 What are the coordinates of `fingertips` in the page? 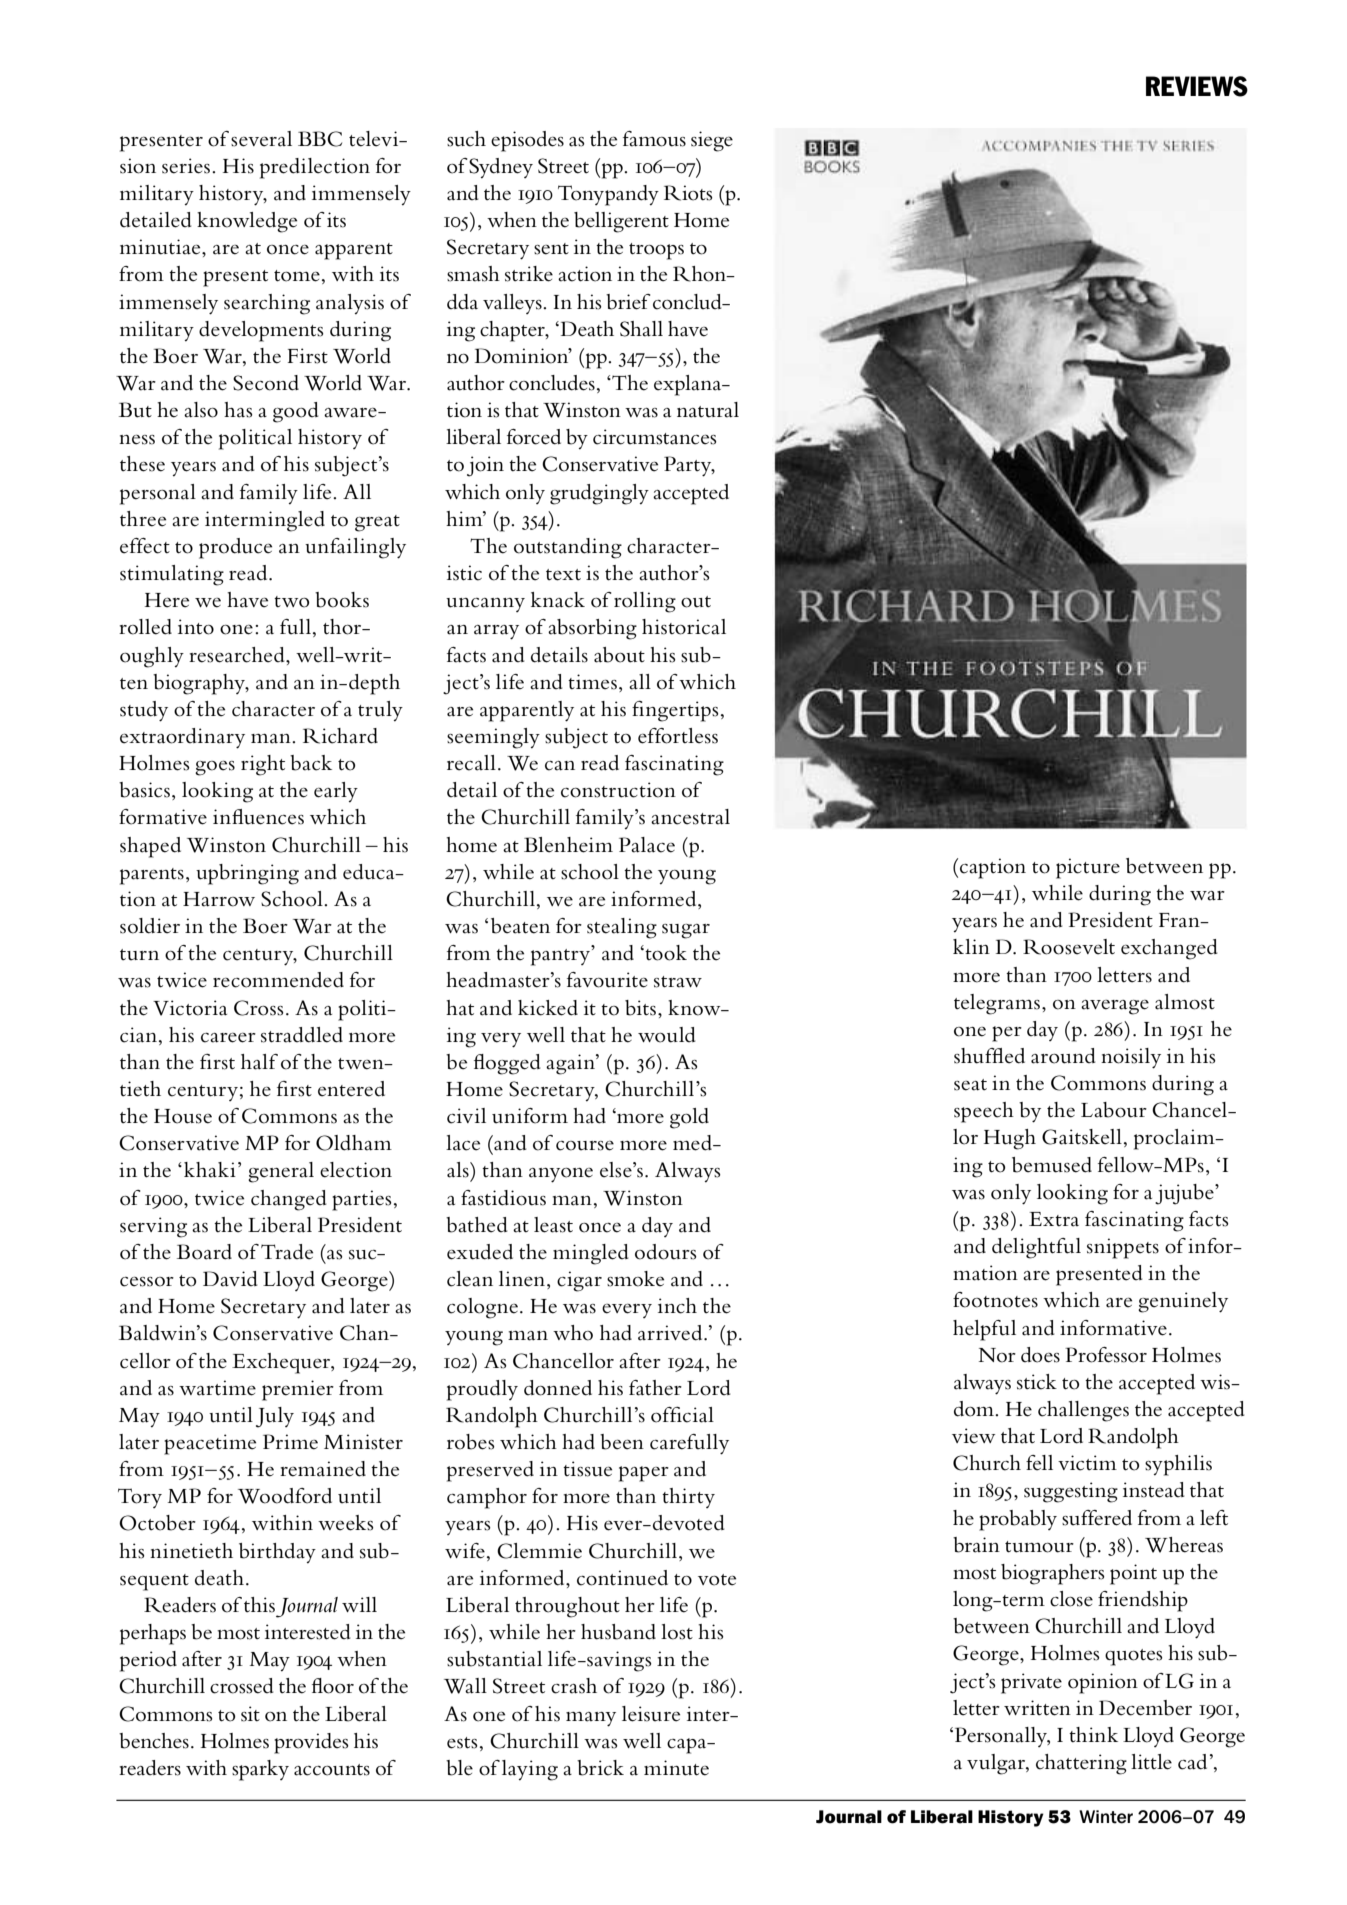 It's located at (675, 711).
